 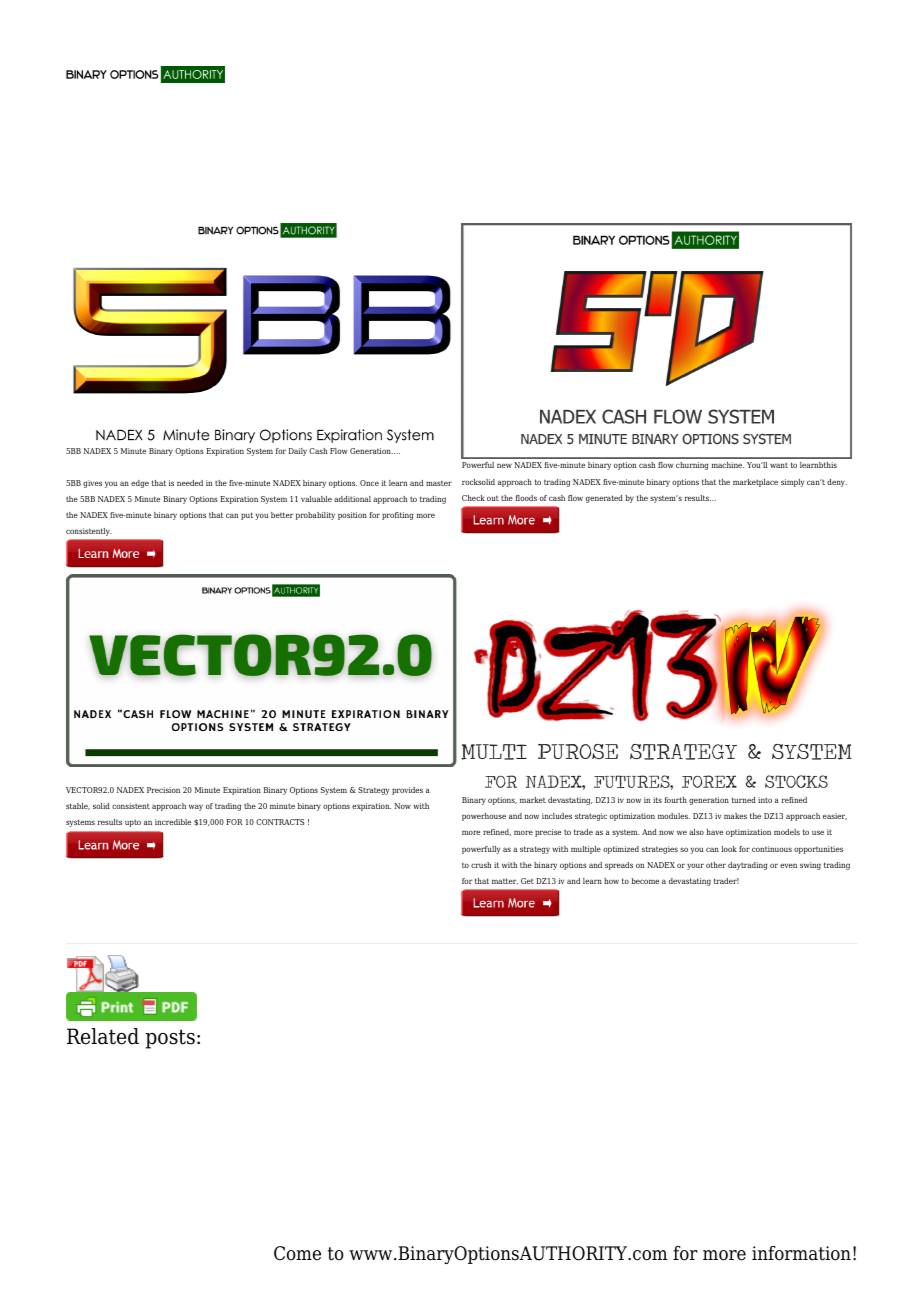 What do you see at coordinates (190, 483) in the screenshot?
I see `needed` at bounding box center [190, 483].
